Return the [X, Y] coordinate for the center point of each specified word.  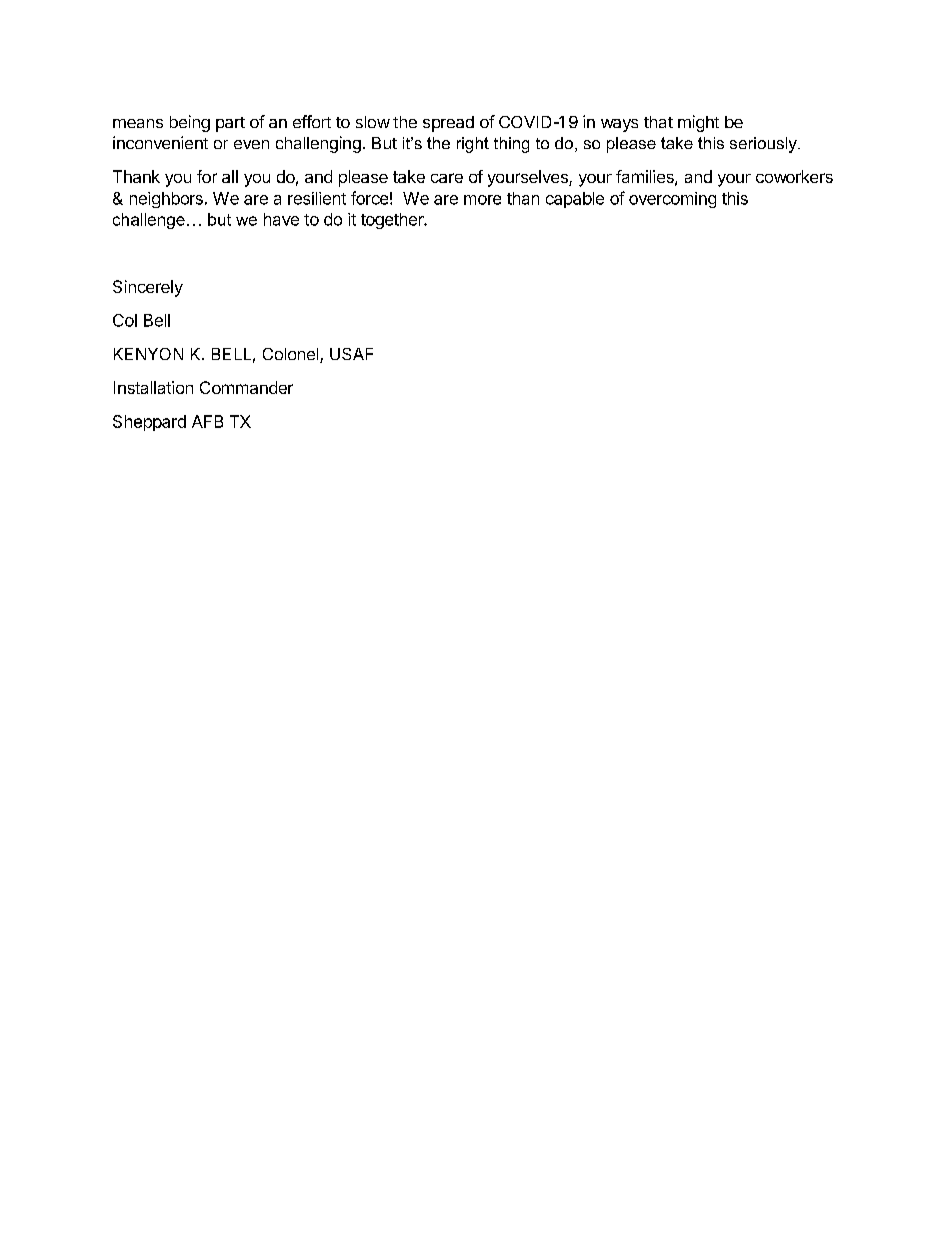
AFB [207, 421]
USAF [351, 354]
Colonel [292, 355]
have [281, 219]
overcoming [672, 200]
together [393, 221]
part [230, 124]
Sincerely [148, 288]
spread [448, 124]
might [698, 123]
